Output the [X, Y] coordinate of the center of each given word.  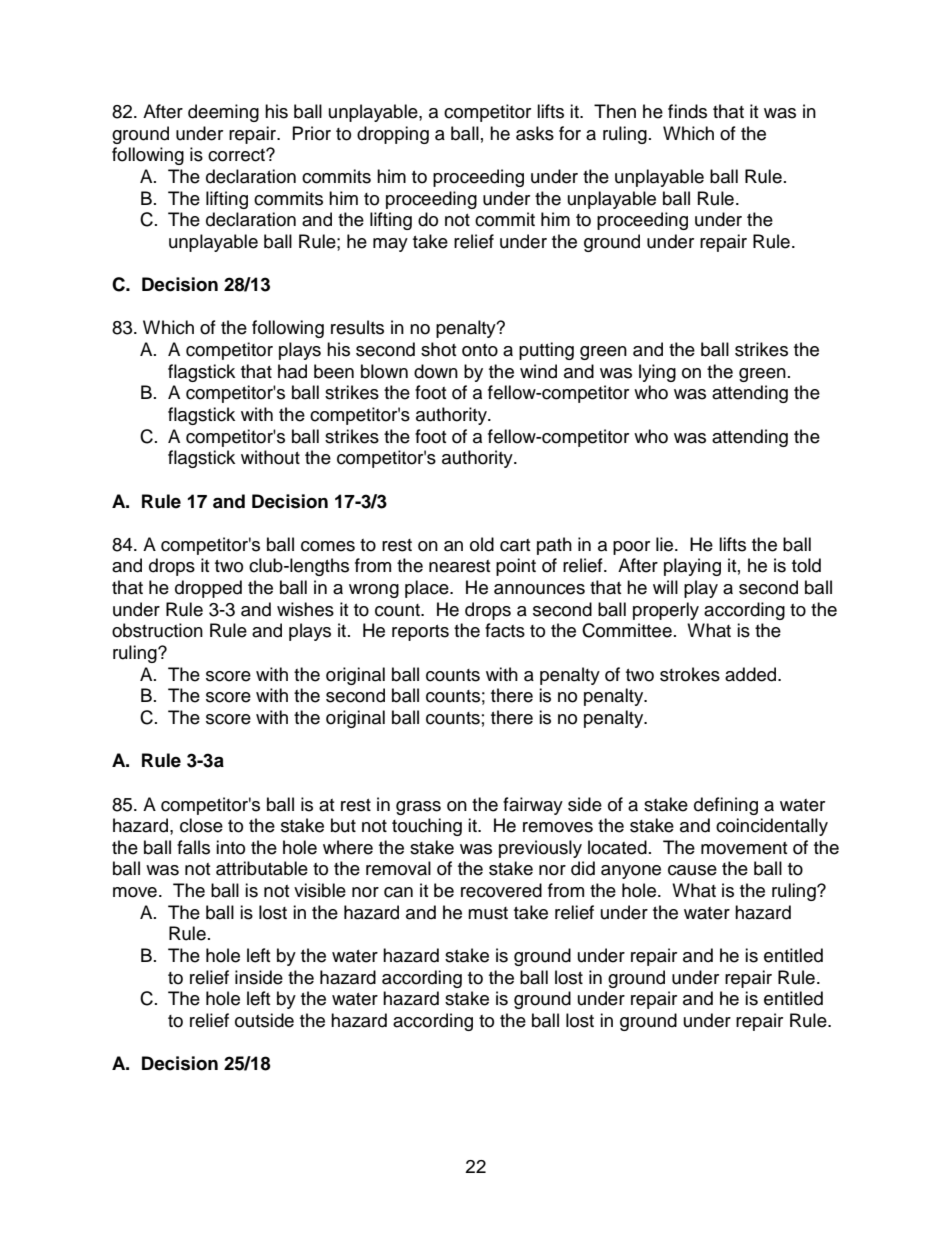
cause [692, 870]
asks [535, 133]
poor [631, 548]
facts [505, 630]
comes [328, 546]
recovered [501, 890]
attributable [262, 868]
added [752, 674]
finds [687, 111]
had [292, 371]
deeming [223, 113]
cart [515, 545]
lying [657, 373]
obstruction [157, 630]
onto [480, 350]
